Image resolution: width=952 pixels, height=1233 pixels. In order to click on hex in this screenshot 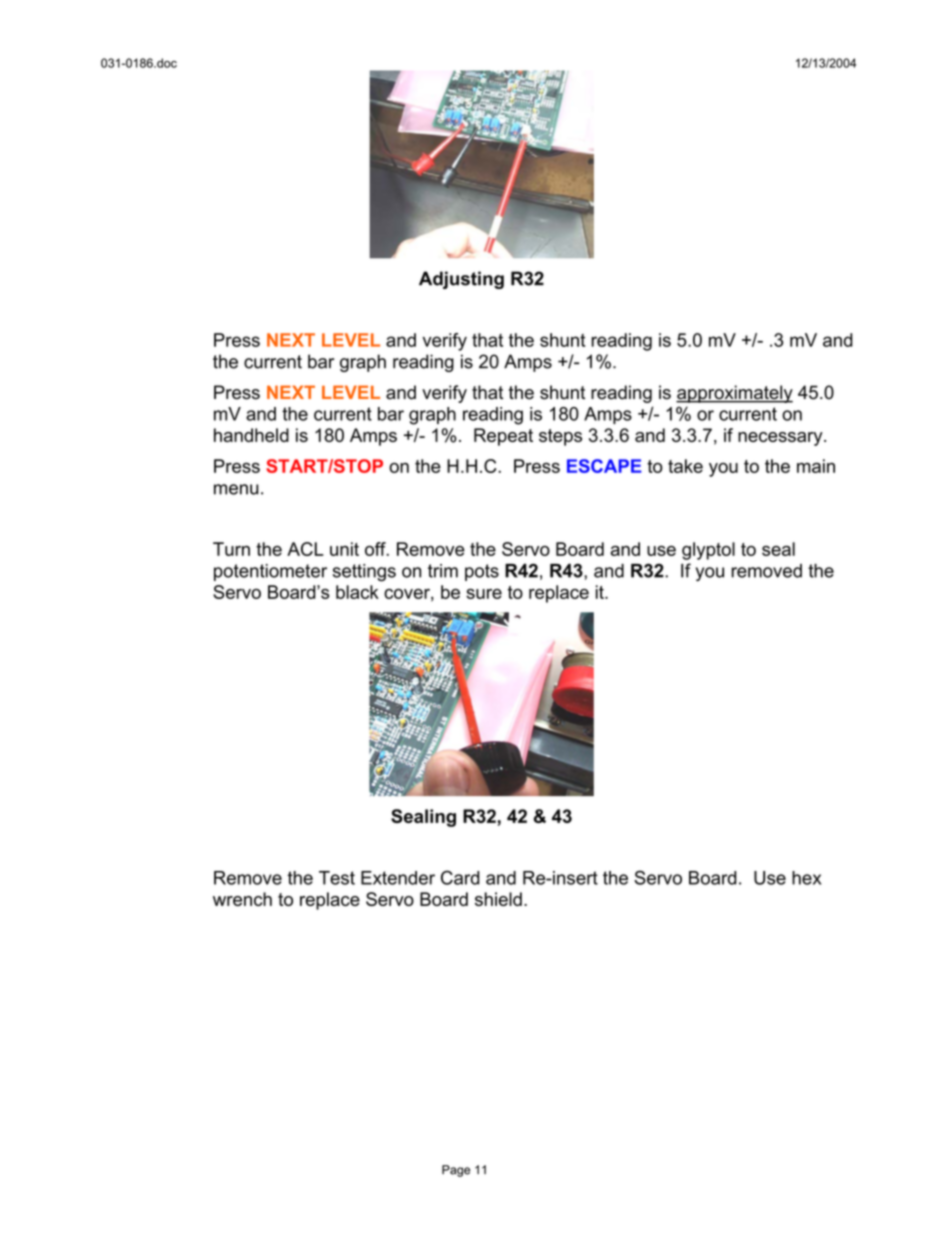, I will do `click(806, 878)`.
